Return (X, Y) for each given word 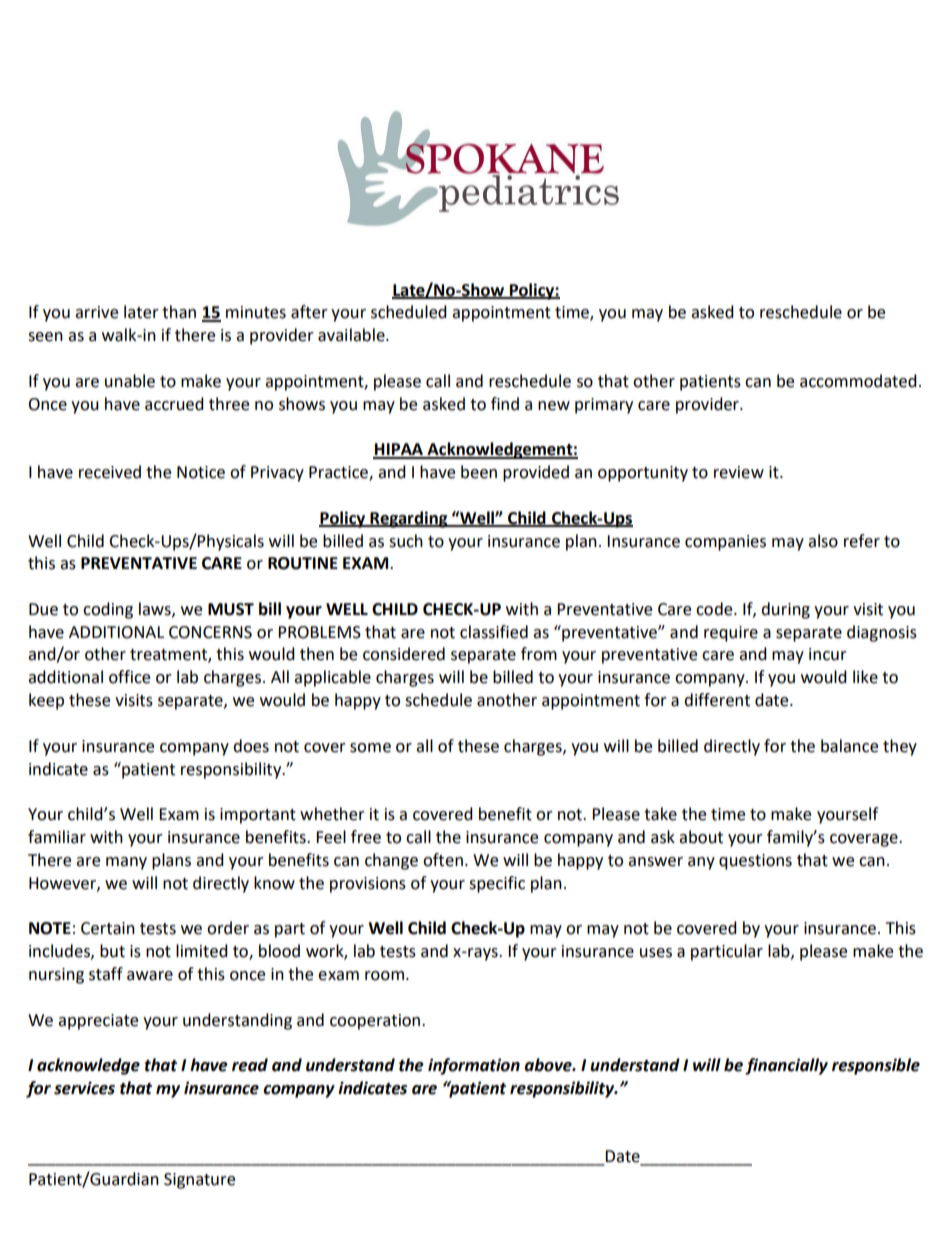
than (179, 312)
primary (604, 406)
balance (849, 746)
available (352, 335)
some (370, 748)
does (251, 746)
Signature (199, 1181)
